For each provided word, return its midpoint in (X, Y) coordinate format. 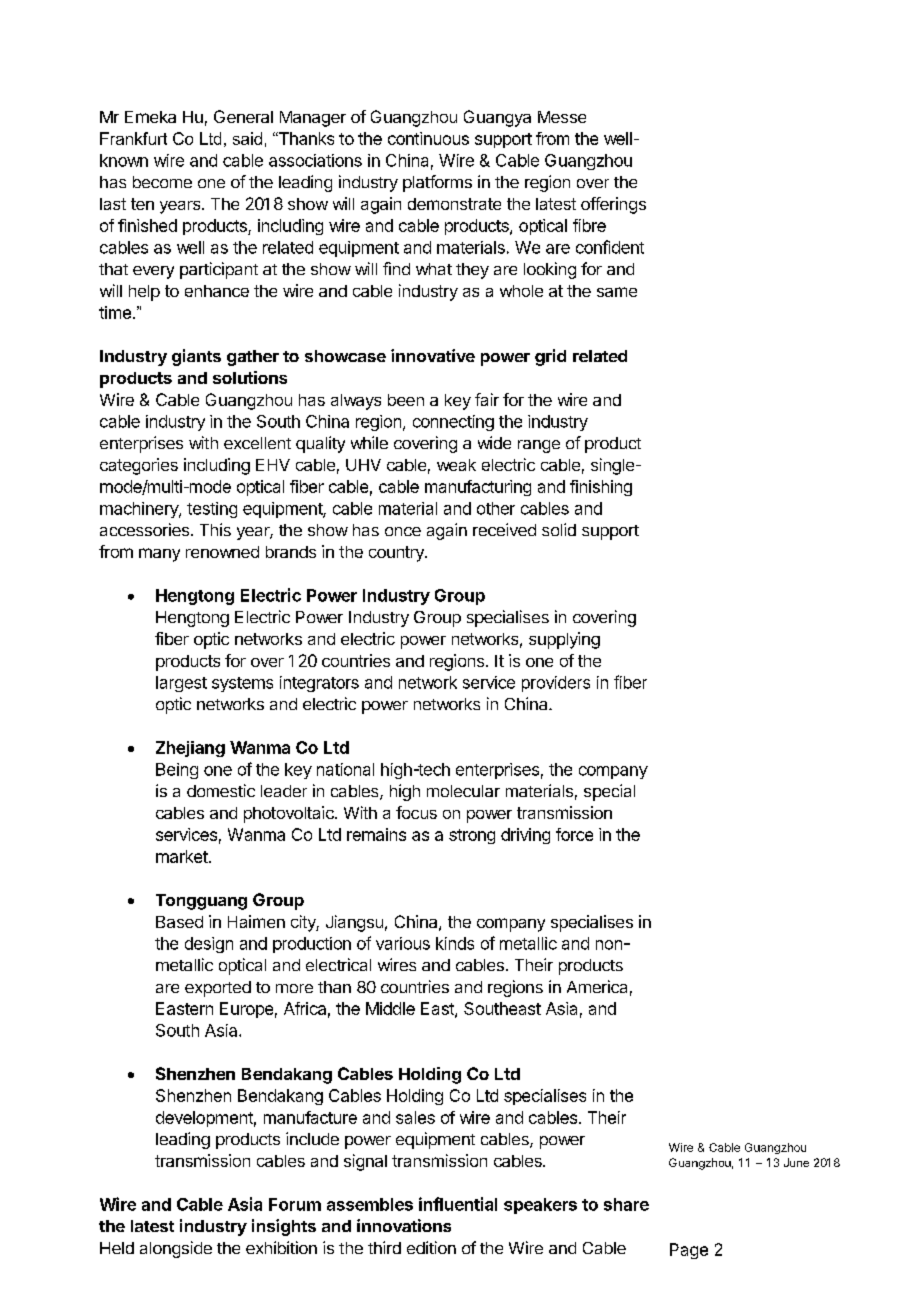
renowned (222, 552)
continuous (428, 138)
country (397, 554)
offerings (613, 205)
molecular (463, 791)
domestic (221, 790)
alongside (176, 1249)
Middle (390, 1008)
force (574, 834)
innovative (433, 355)
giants (196, 357)
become (162, 182)
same (617, 292)
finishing (601, 488)
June (796, 1162)
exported (218, 989)
